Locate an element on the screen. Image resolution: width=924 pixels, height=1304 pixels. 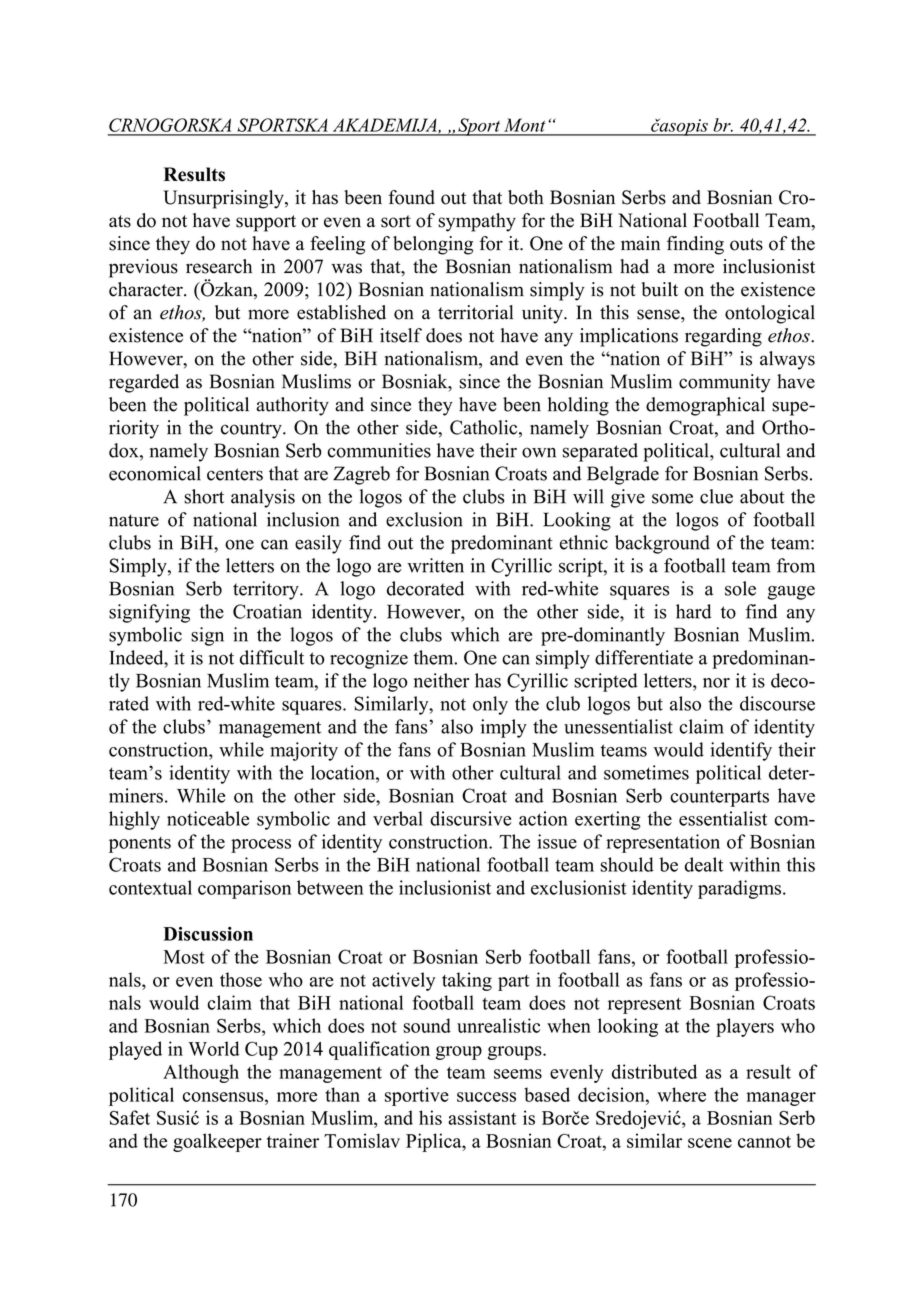
sympathy is located at coordinates (477, 222).
